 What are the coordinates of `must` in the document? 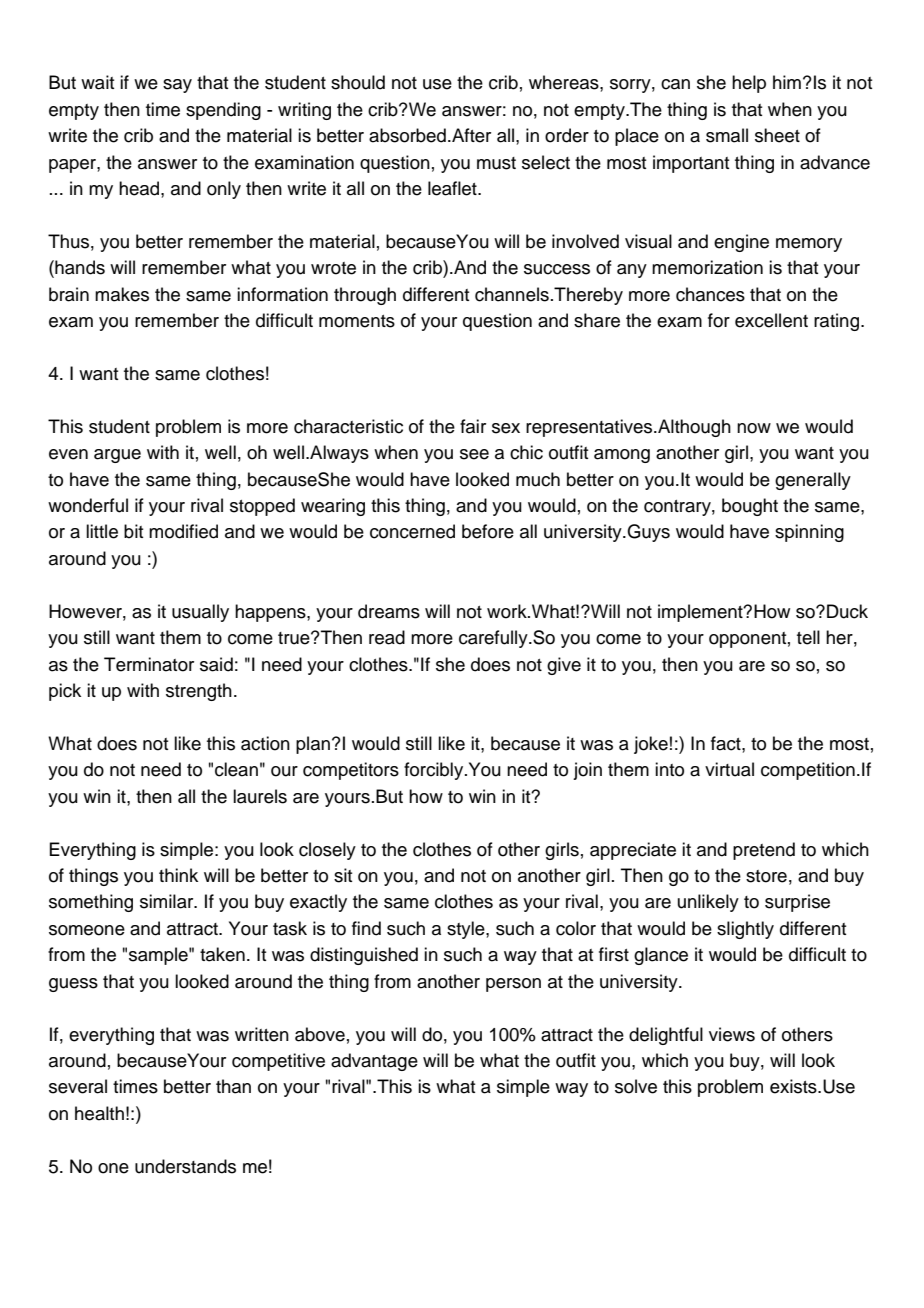 It's located at (496, 163).
